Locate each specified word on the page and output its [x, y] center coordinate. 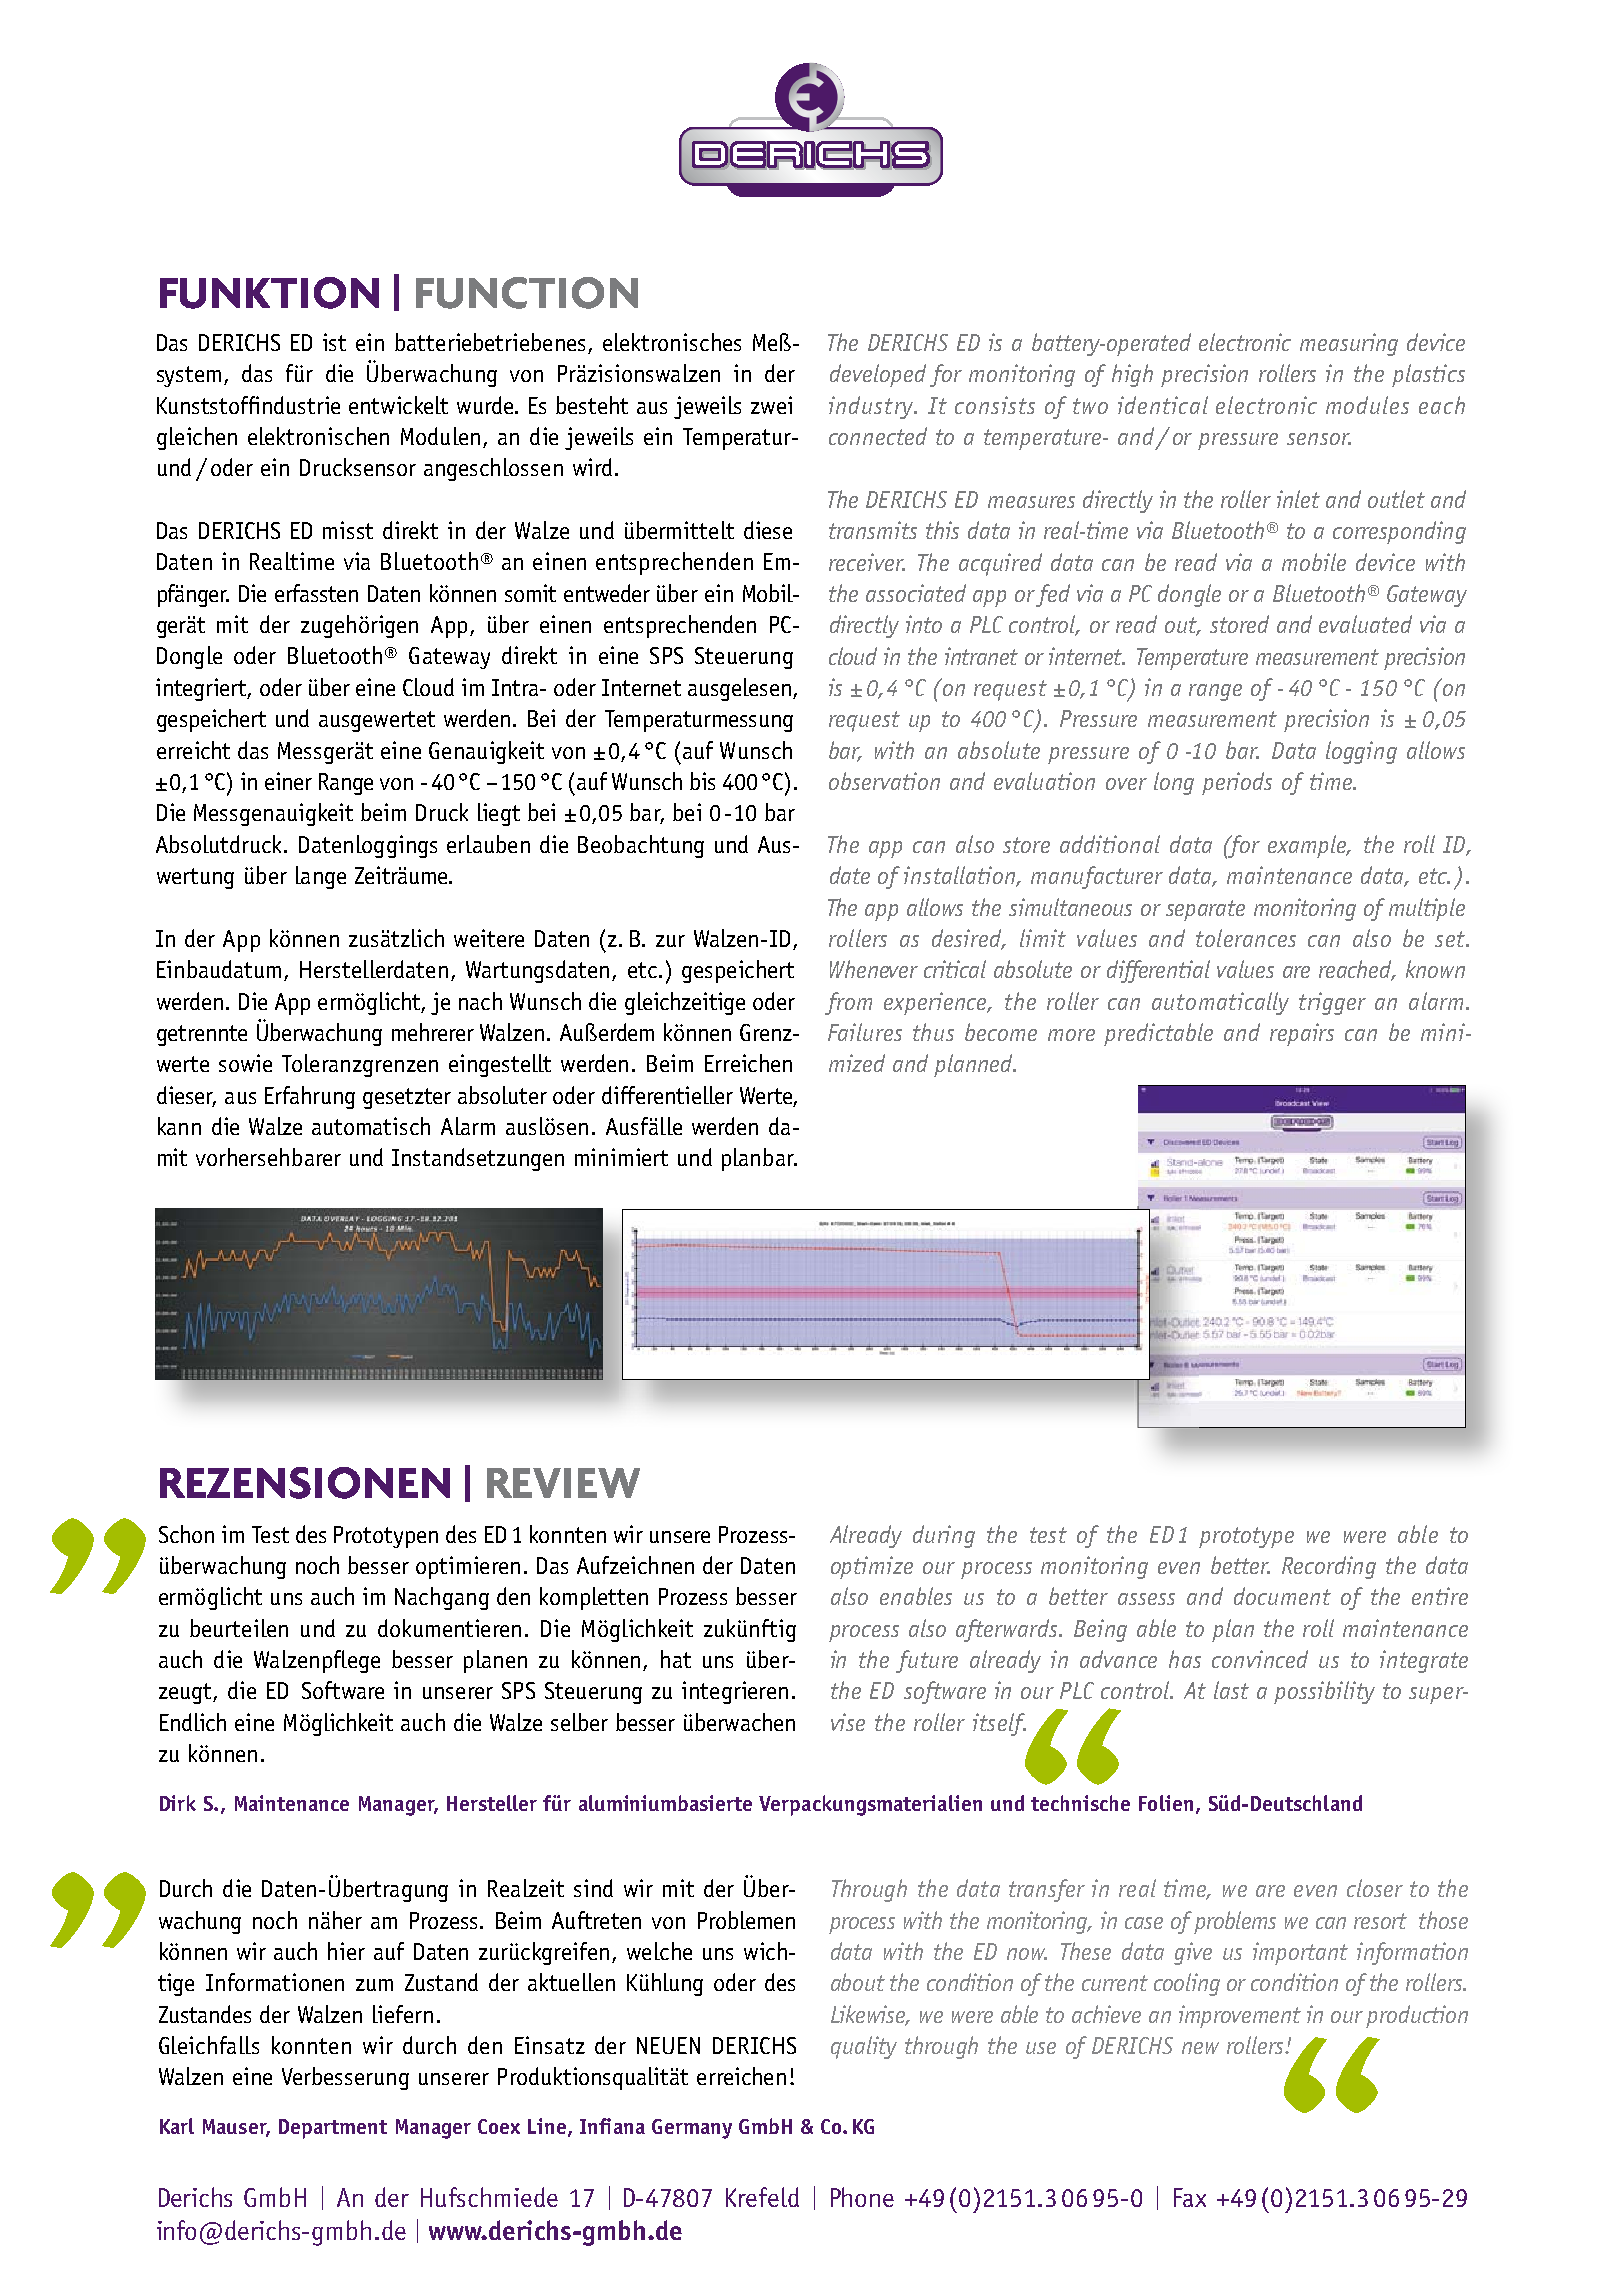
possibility [1324, 1692]
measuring [1349, 344]
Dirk [178, 1803]
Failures [865, 1032]
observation [884, 781]
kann [179, 1126]
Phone [862, 2197]
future [927, 1661]
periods [1237, 783]
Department [333, 2129]
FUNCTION [527, 293]
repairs [1302, 1034]
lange [321, 877]
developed [878, 375]
